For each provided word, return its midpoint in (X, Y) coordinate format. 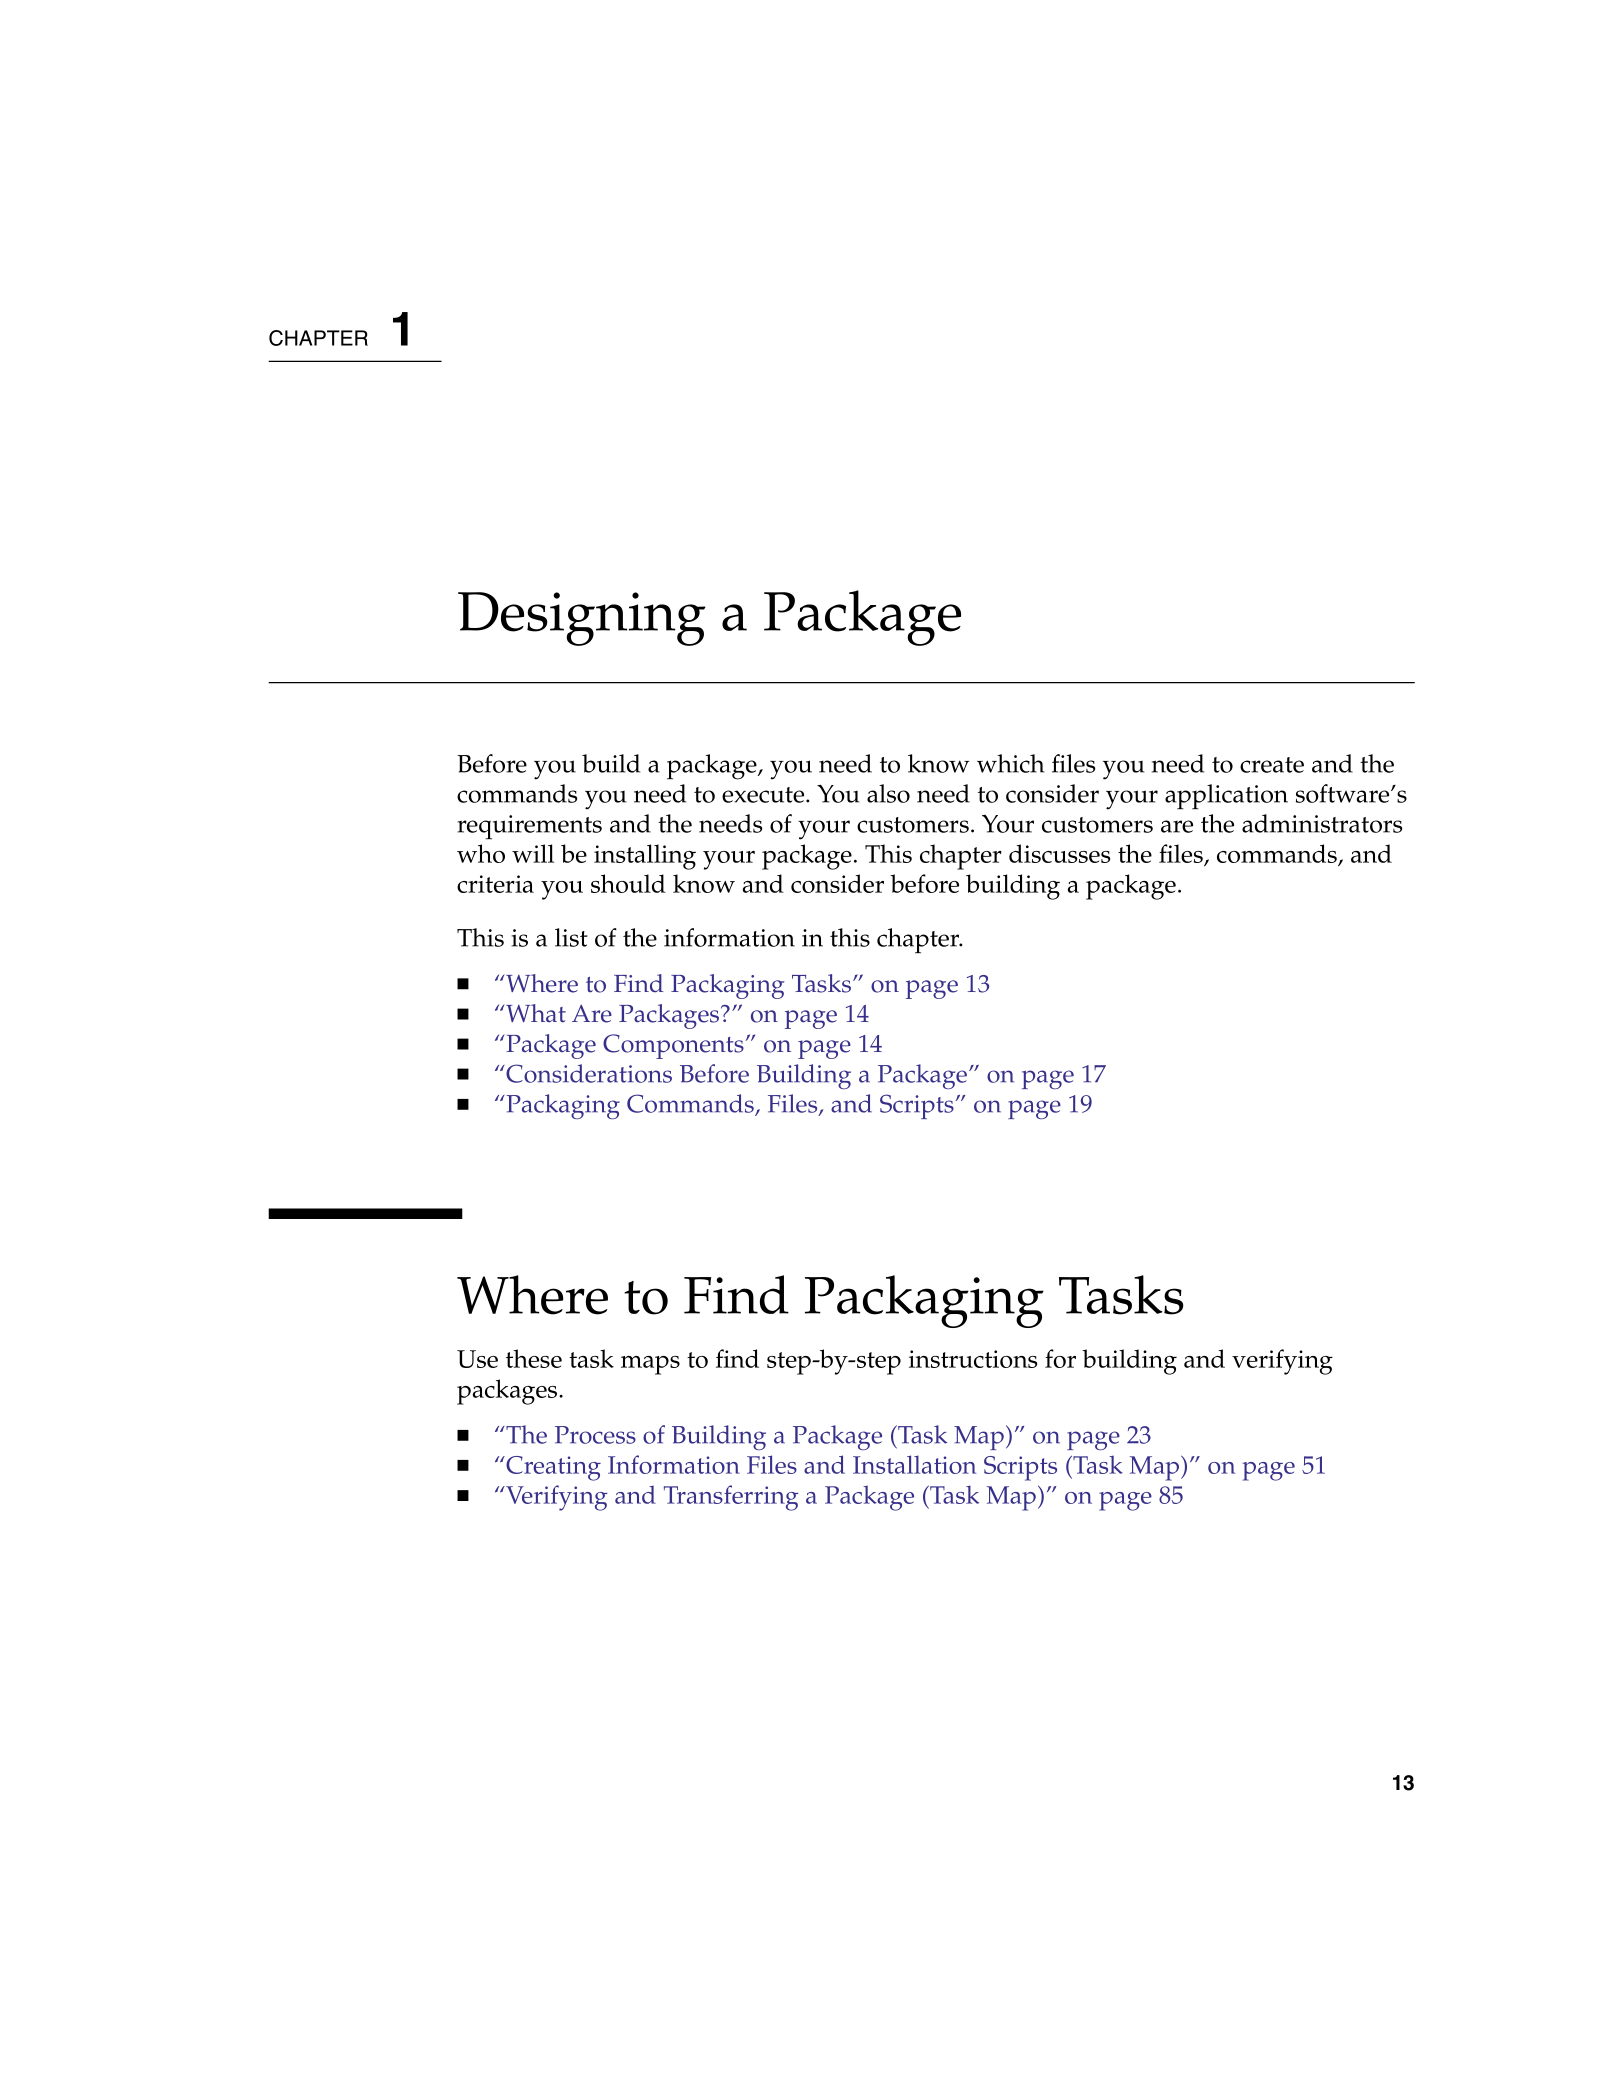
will (533, 853)
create (1272, 765)
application (1226, 797)
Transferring (731, 1498)
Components (673, 1046)
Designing (582, 619)
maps (650, 1365)
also (888, 793)
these (534, 1358)
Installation (914, 1464)
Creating (552, 1468)
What (535, 1013)
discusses (1059, 853)
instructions (973, 1359)
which (1011, 763)
